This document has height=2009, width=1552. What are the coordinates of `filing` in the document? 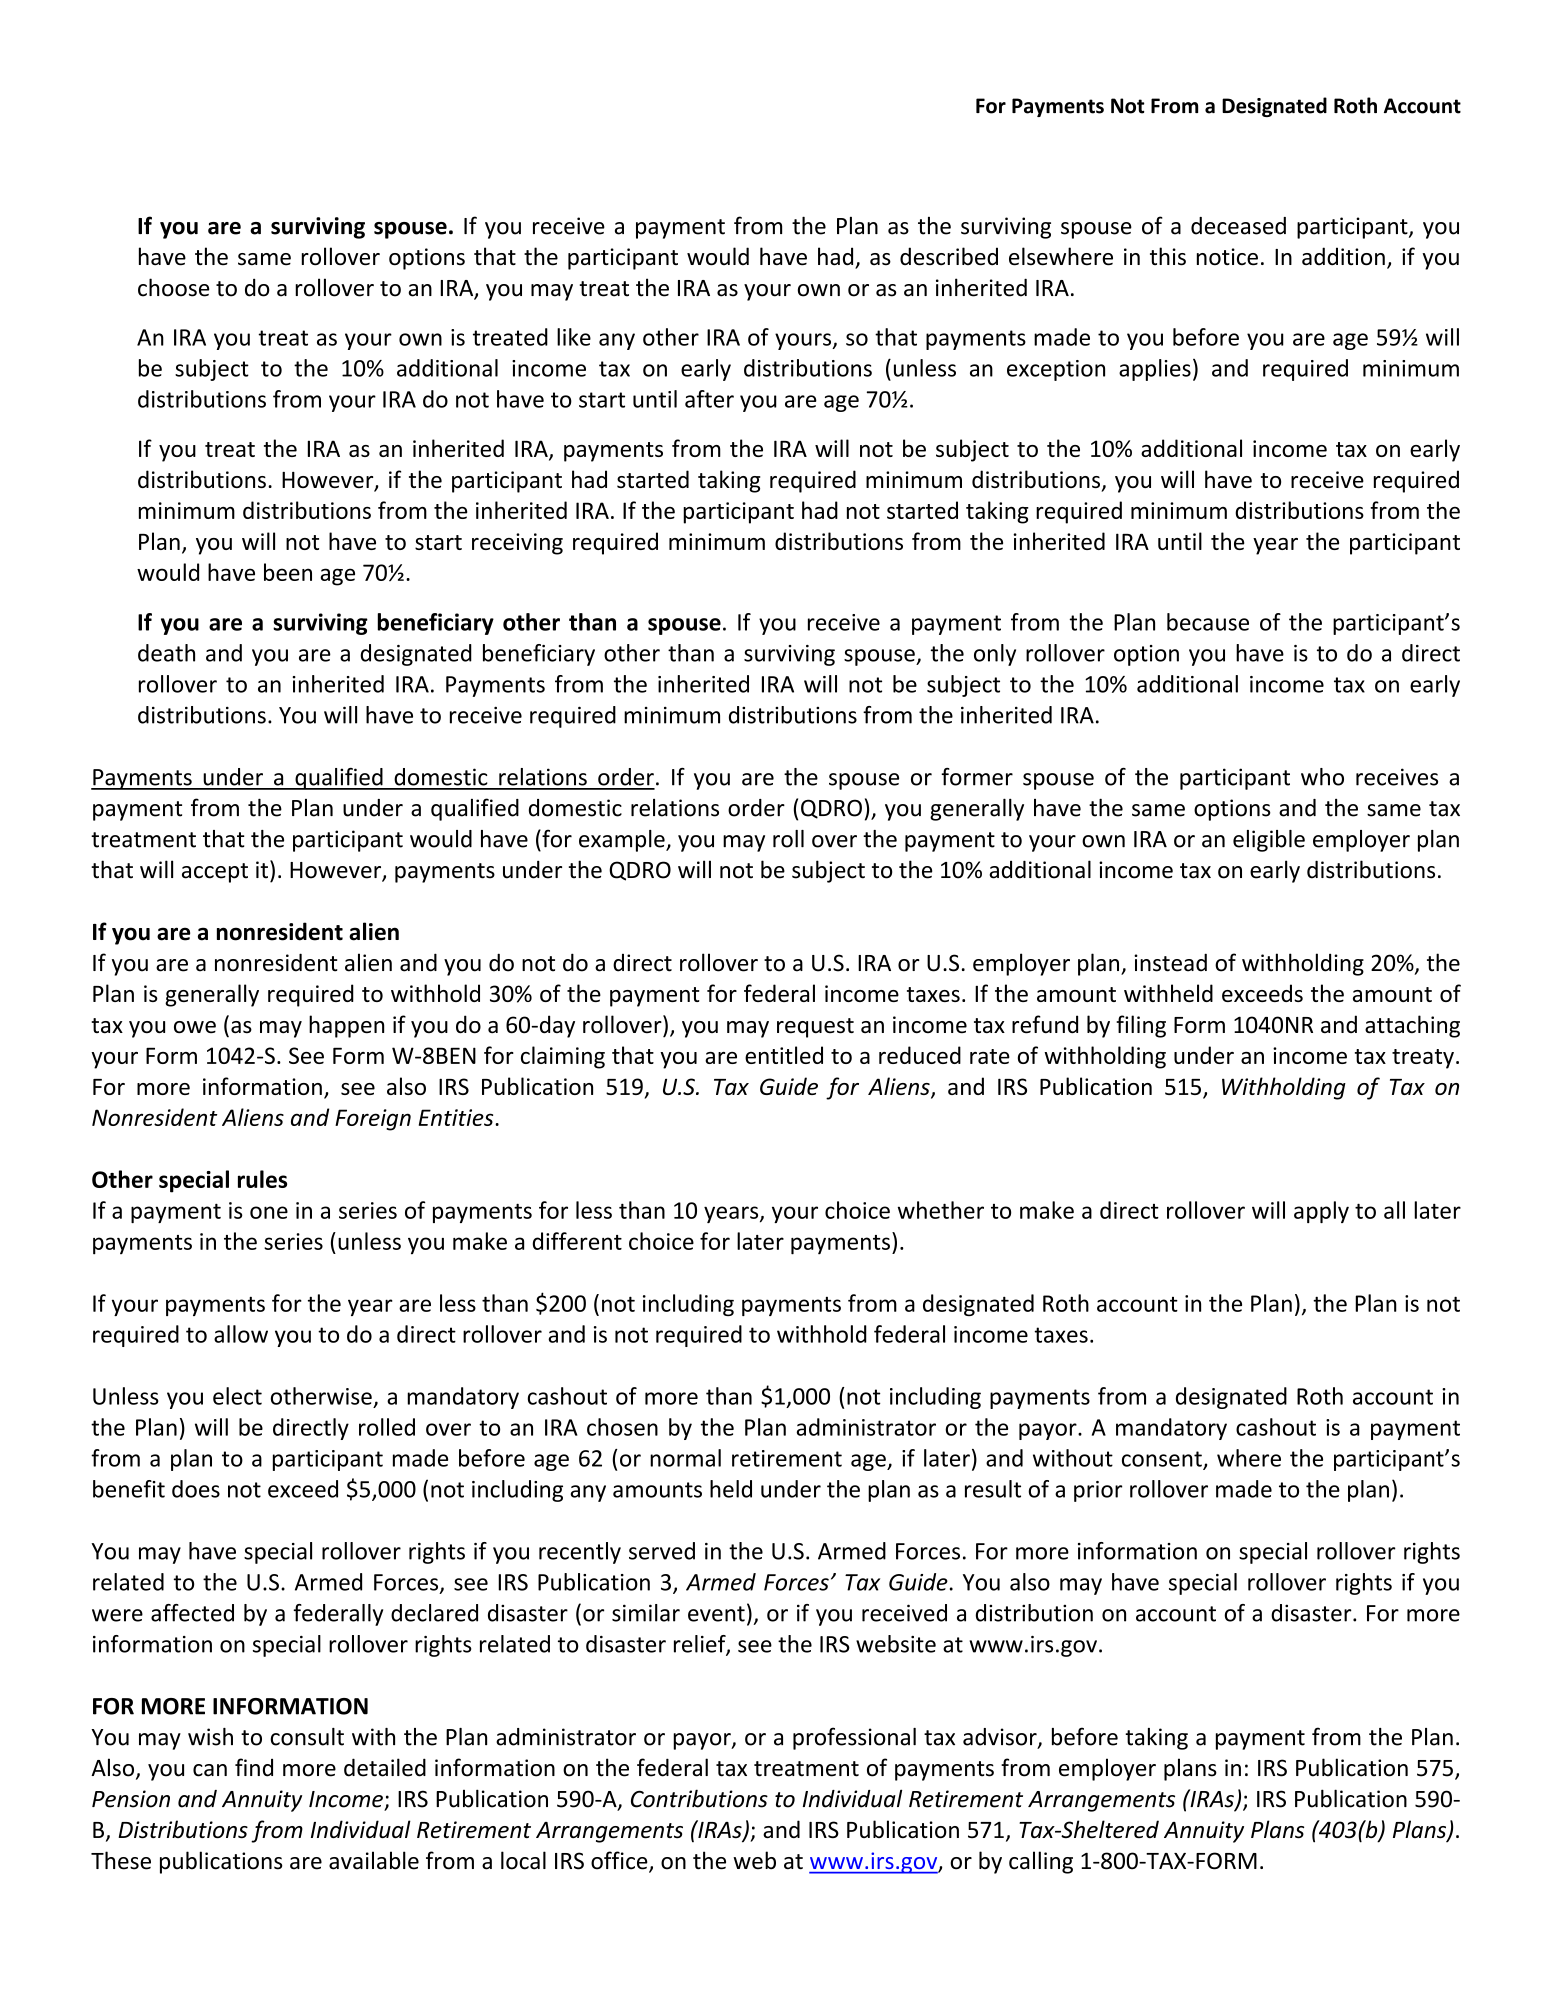 It's located at (1141, 1026).
